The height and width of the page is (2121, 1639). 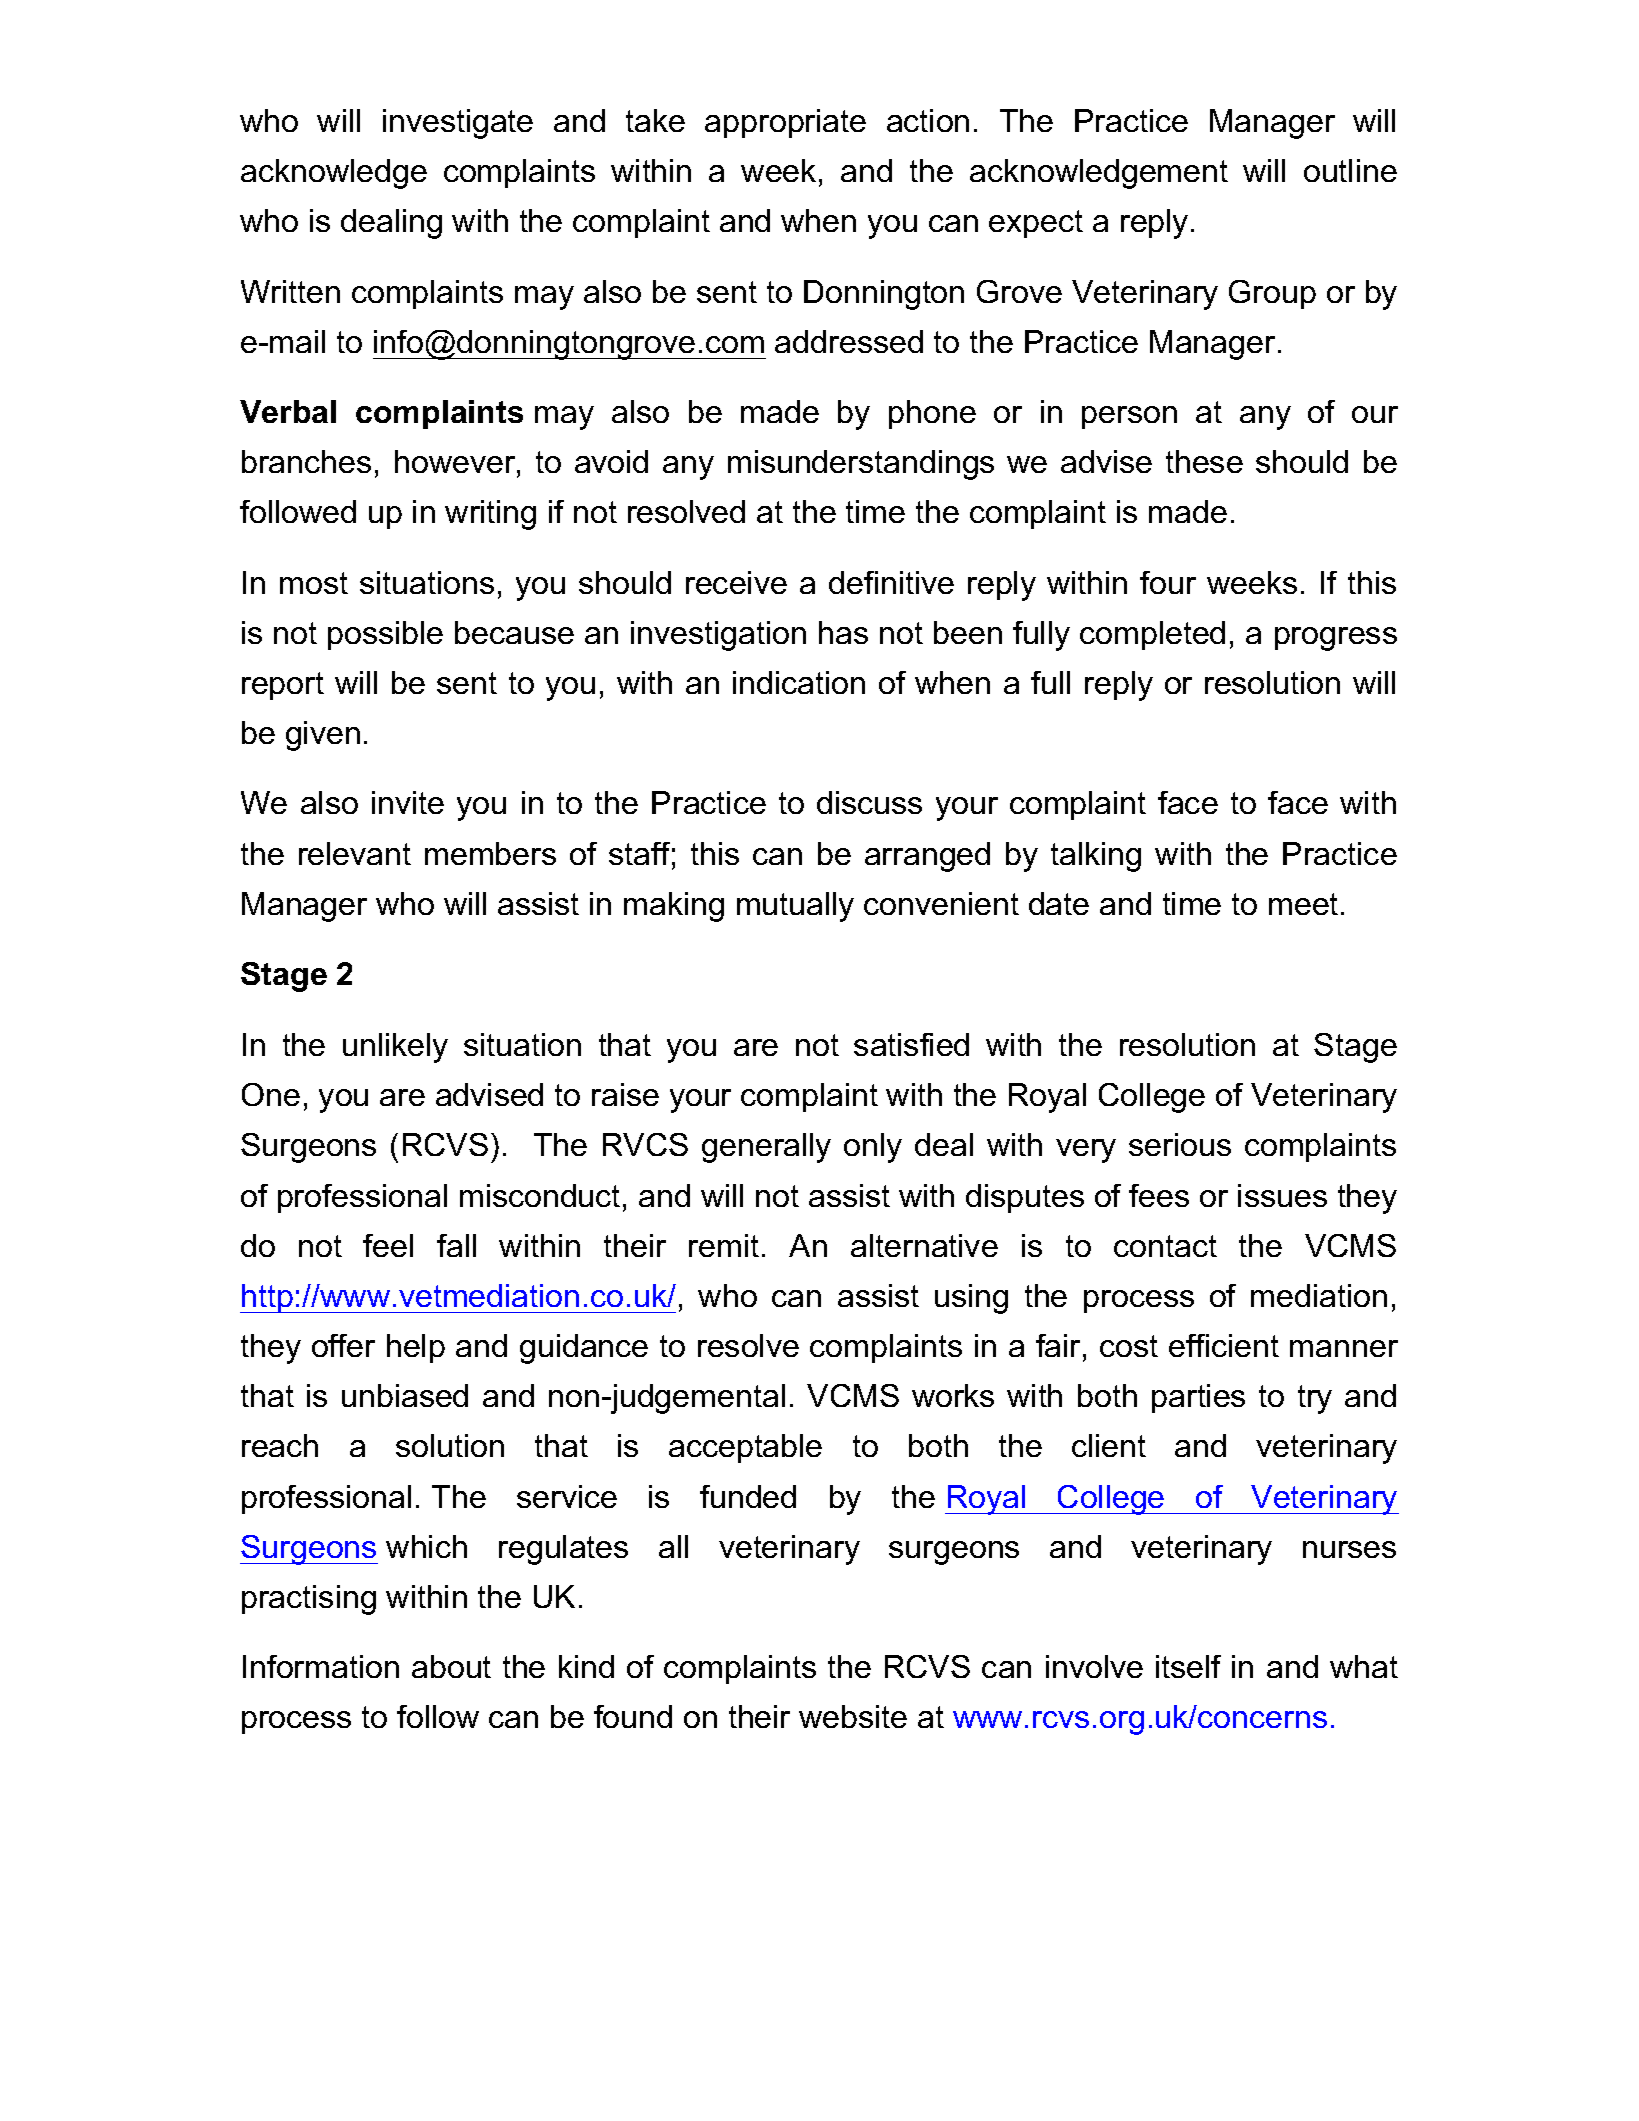 I want to click on outline, so click(x=1350, y=170).
